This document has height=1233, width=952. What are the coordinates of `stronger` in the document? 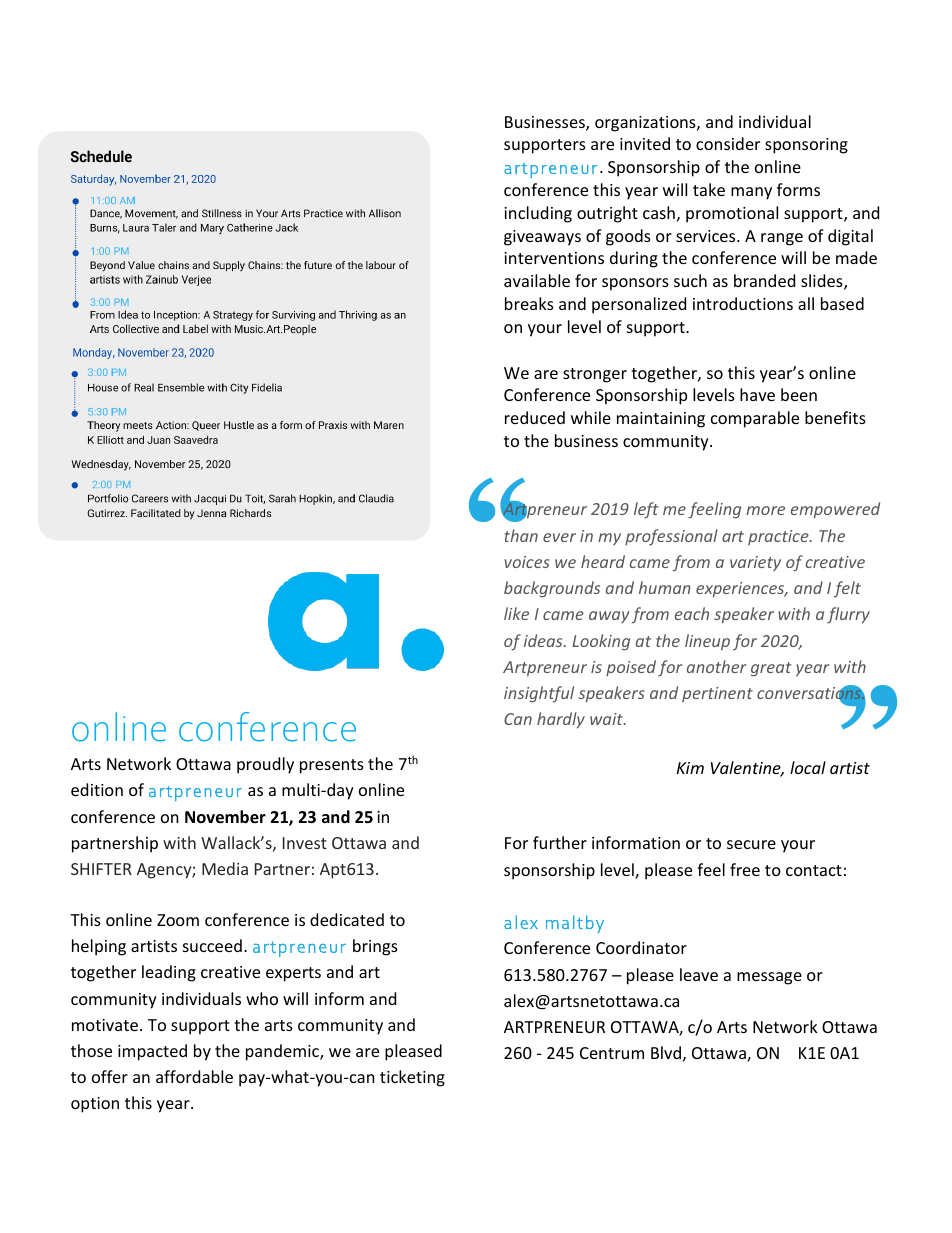 It's located at (595, 375).
